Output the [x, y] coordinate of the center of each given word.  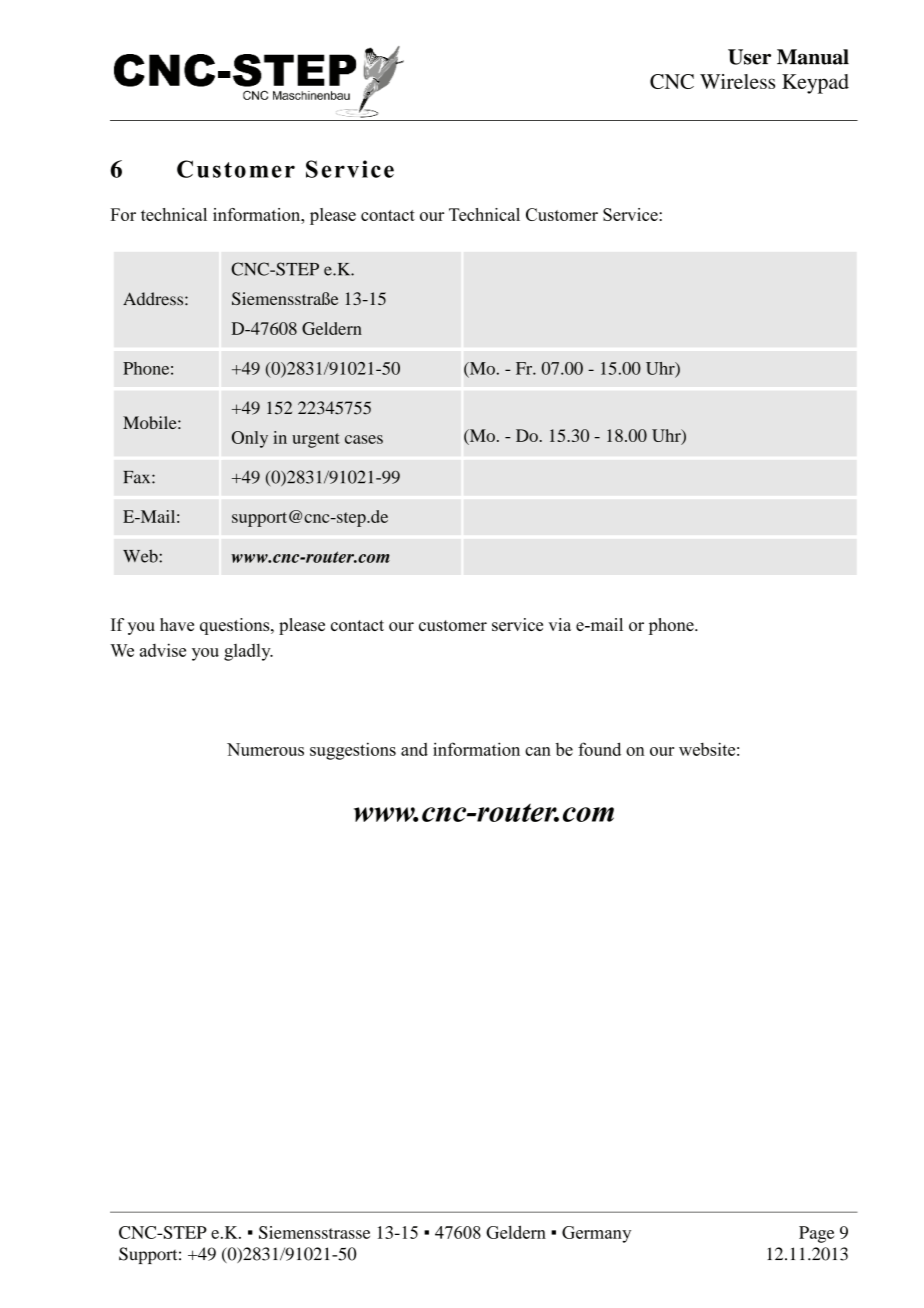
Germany [596, 1234]
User [749, 57]
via [559, 624]
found [599, 749]
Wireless [737, 81]
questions [236, 626]
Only [250, 439]
